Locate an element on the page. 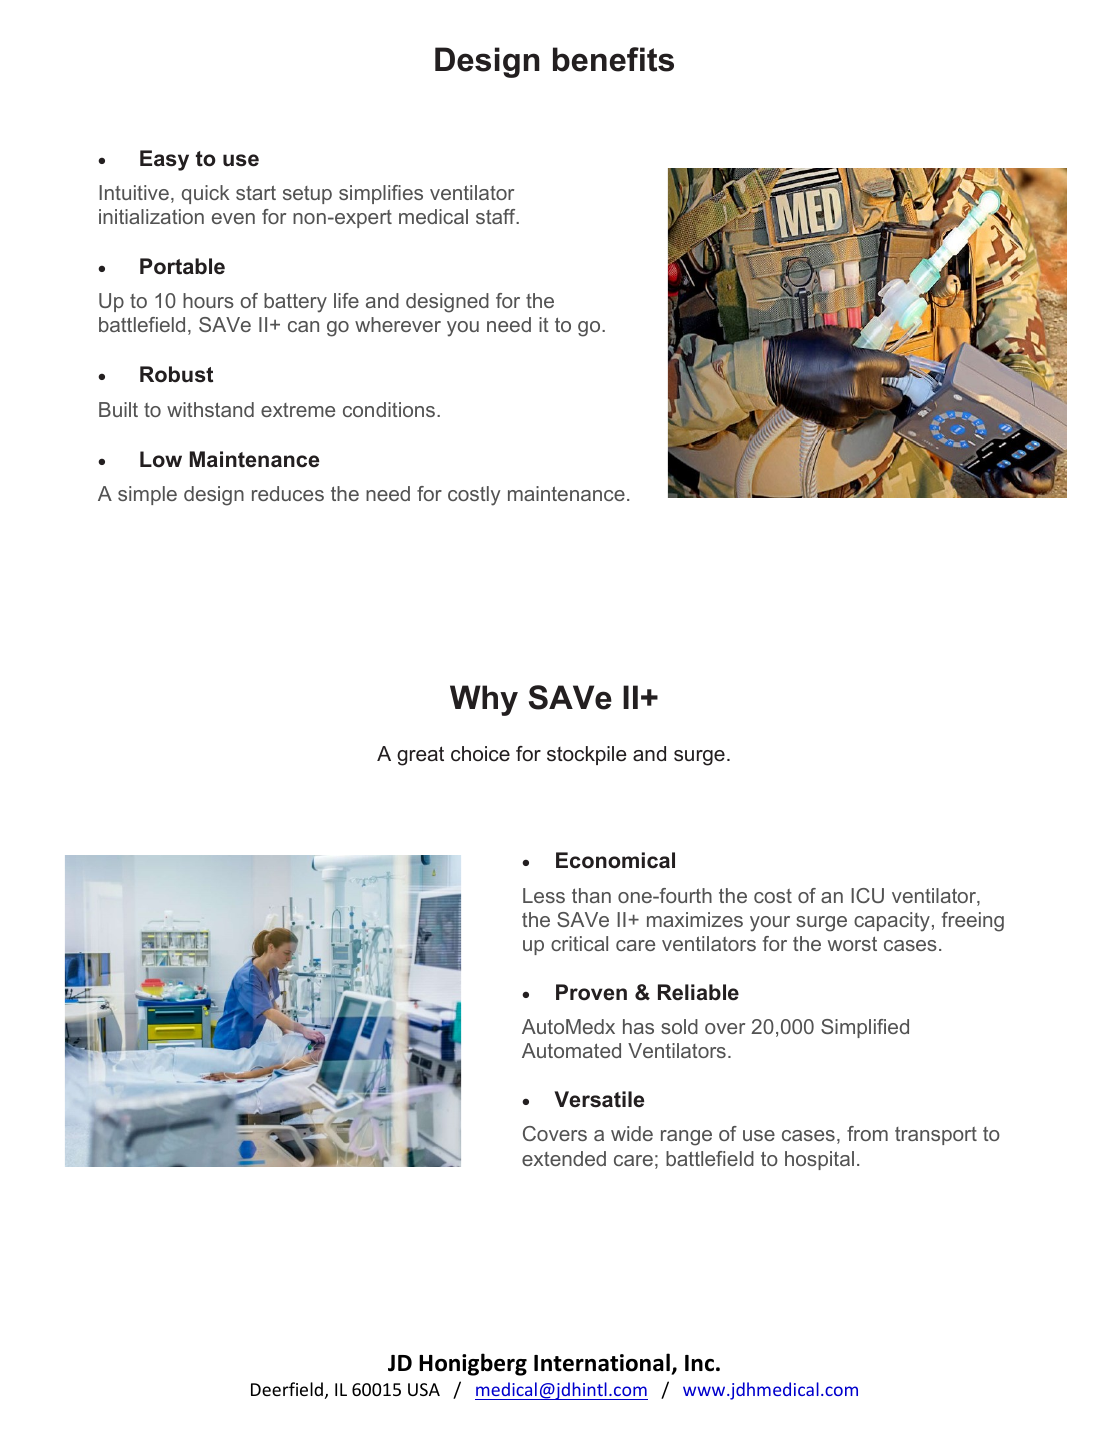 Image resolution: width=1109 pixels, height=1435 pixels. Automated is located at coordinates (571, 1050).
